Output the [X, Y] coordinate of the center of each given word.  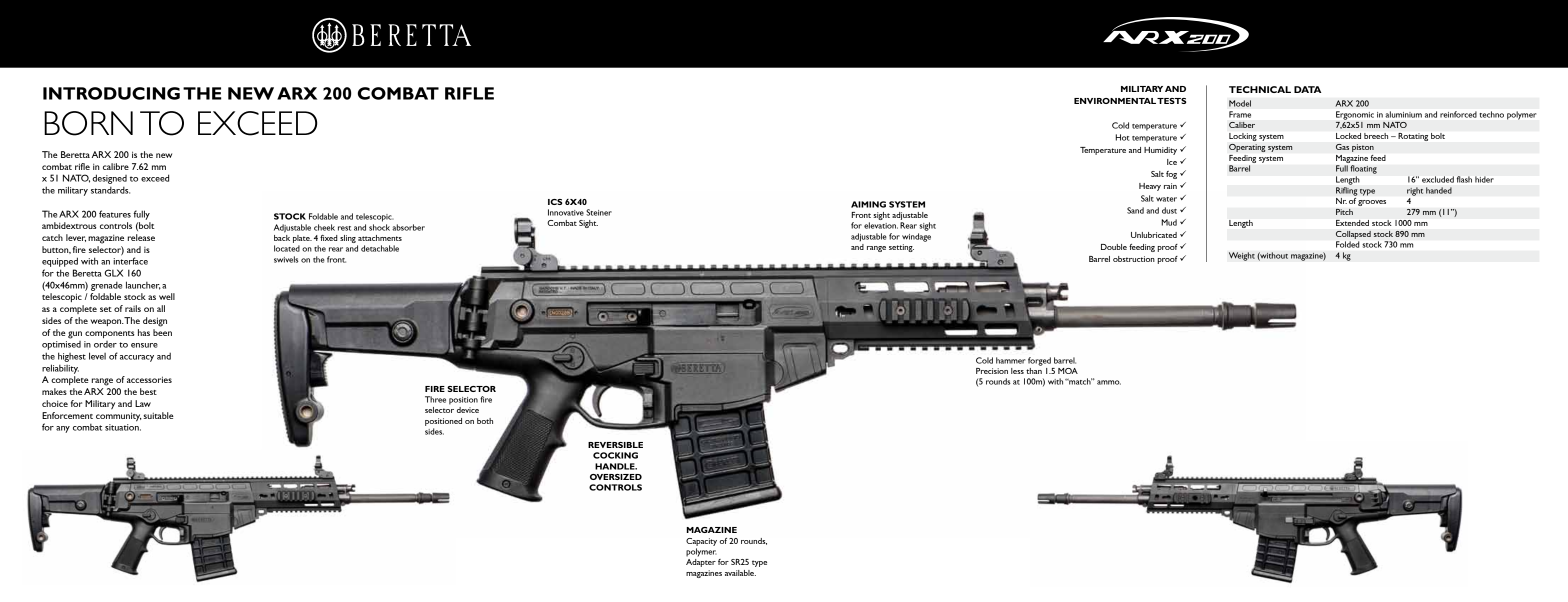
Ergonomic [1355, 115]
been [162, 332]
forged [1039, 361]
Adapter [701, 563]
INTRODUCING [111, 93]
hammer [1010, 360]
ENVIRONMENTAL [1115, 101]
